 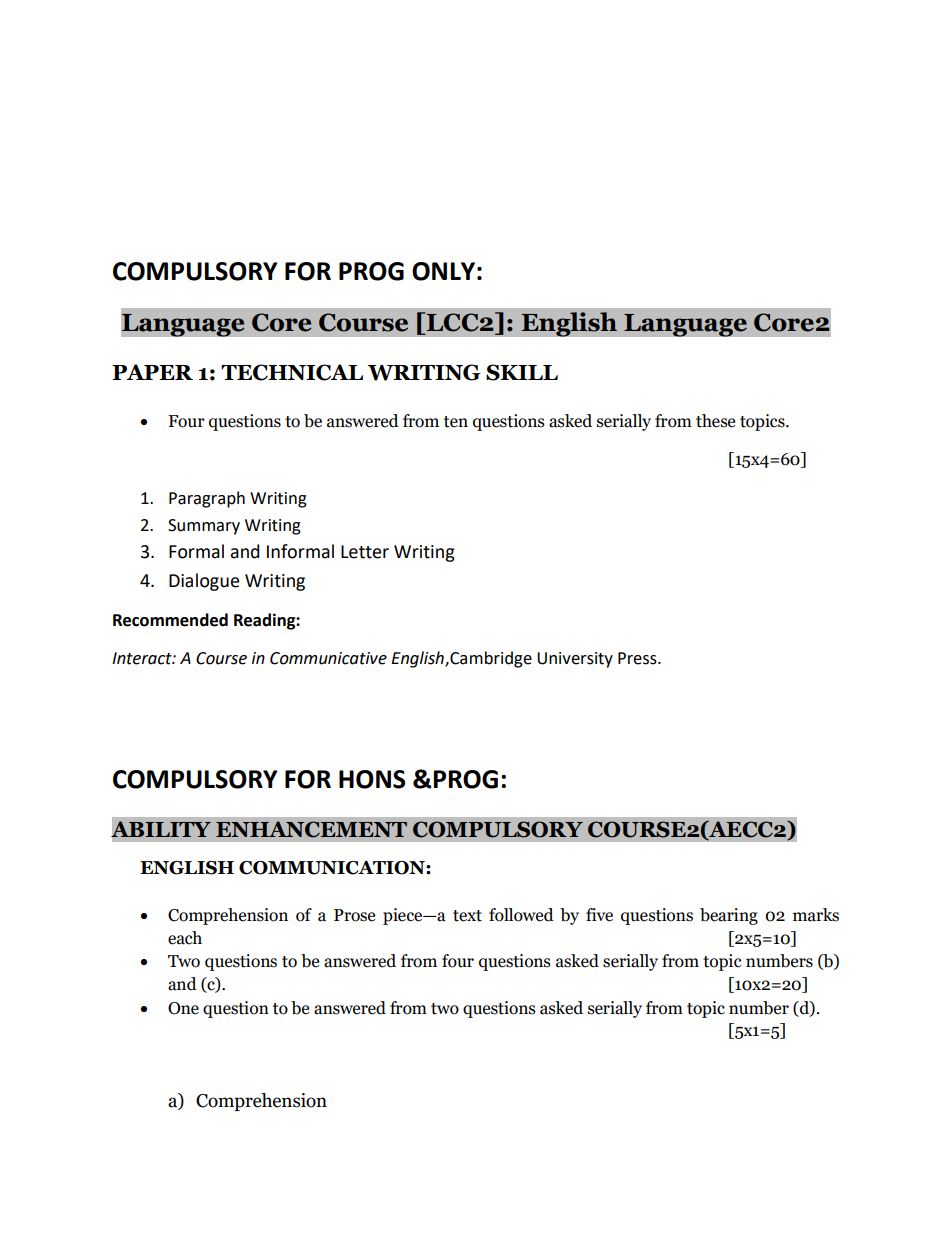 What do you see at coordinates (328, 658) in the screenshot?
I see `Communicative` at bounding box center [328, 658].
